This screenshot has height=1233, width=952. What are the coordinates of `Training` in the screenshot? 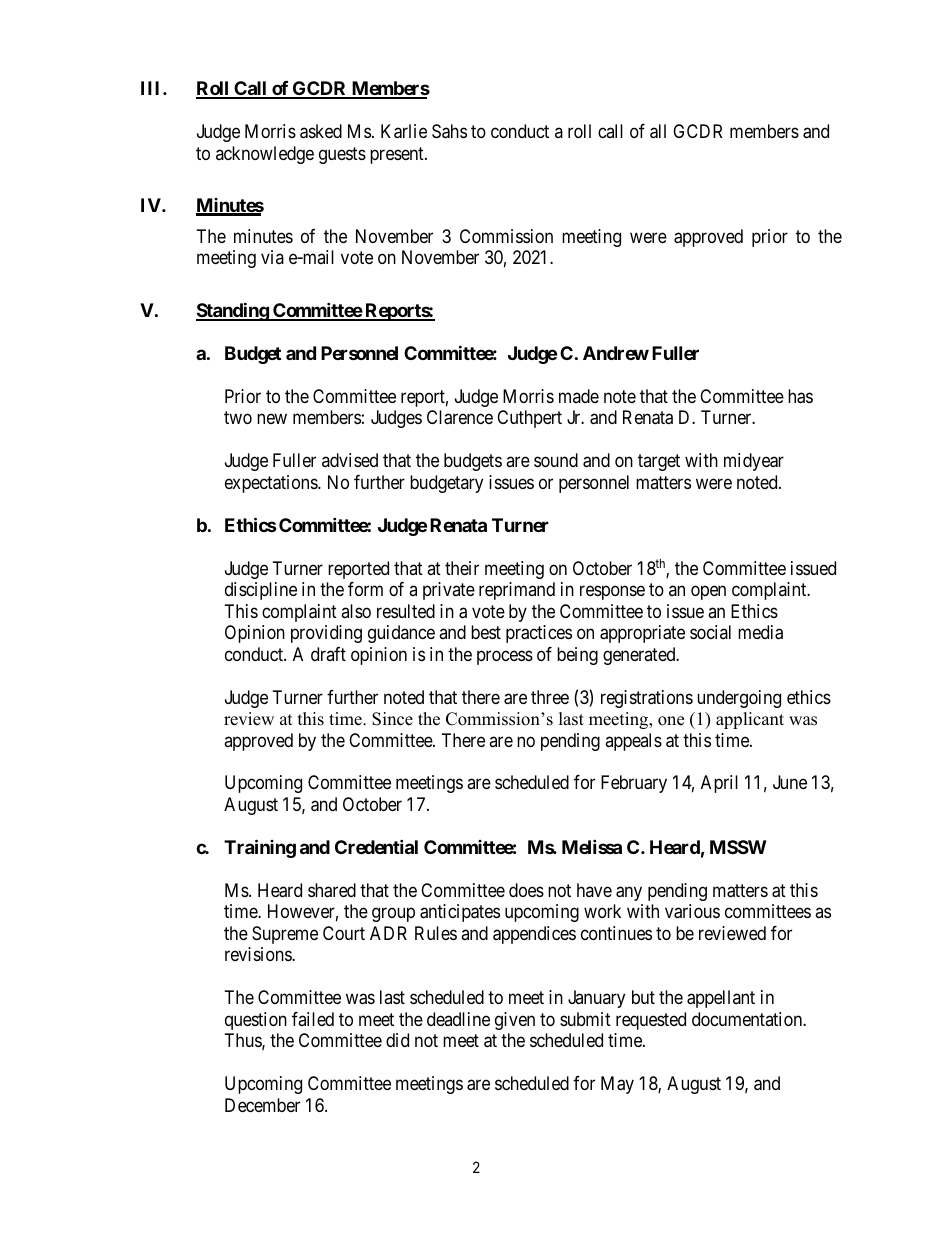 It's located at (260, 848).
